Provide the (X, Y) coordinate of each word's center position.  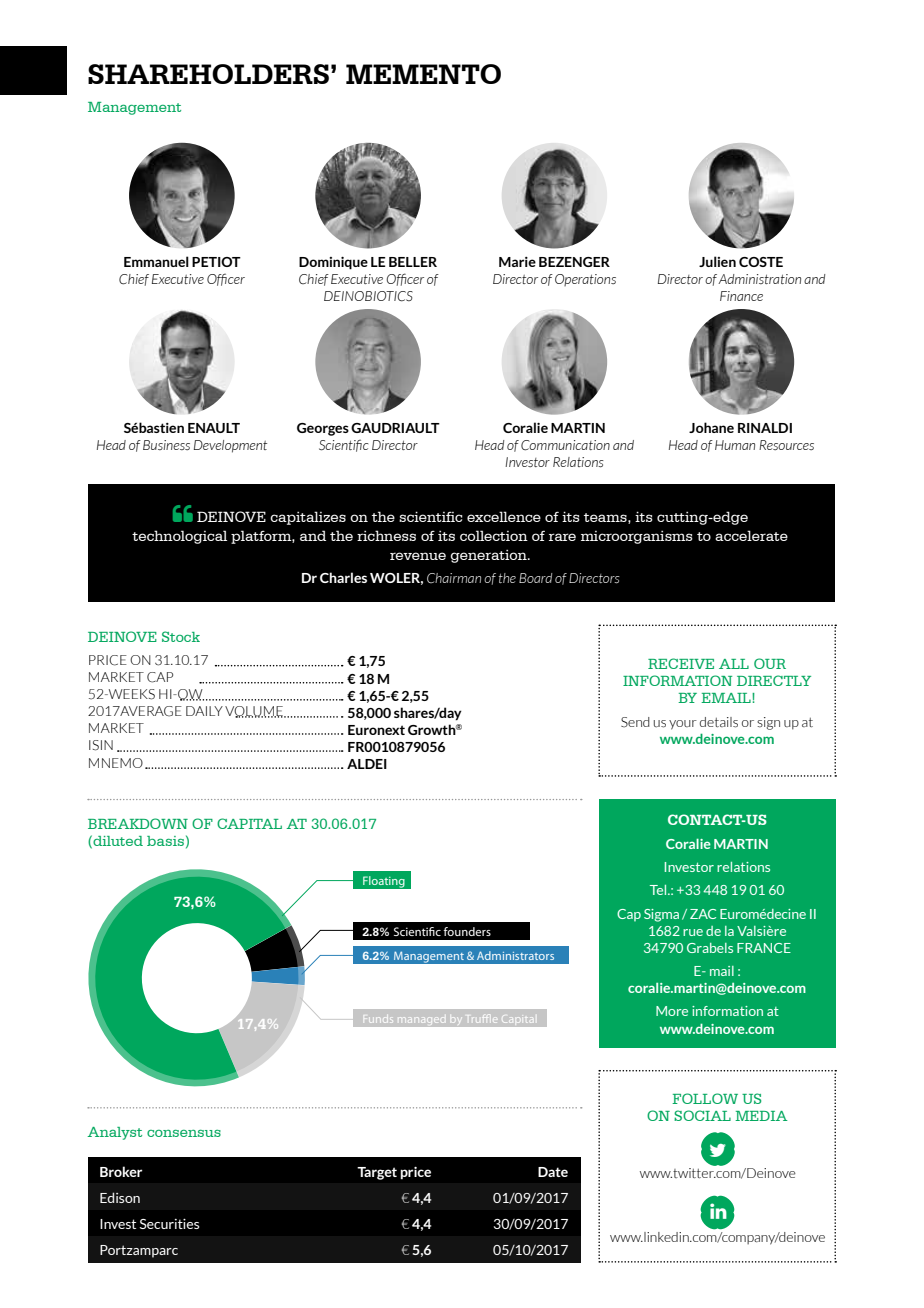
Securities (169, 1224)
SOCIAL (702, 1115)
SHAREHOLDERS (208, 74)
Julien (717, 261)
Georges (323, 429)
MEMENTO (423, 74)
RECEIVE (681, 663)
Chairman (454, 578)
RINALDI (765, 428)
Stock (181, 636)
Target (377, 1173)
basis (165, 841)
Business (166, 445)
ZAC (703, 914)
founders (467, 931)
